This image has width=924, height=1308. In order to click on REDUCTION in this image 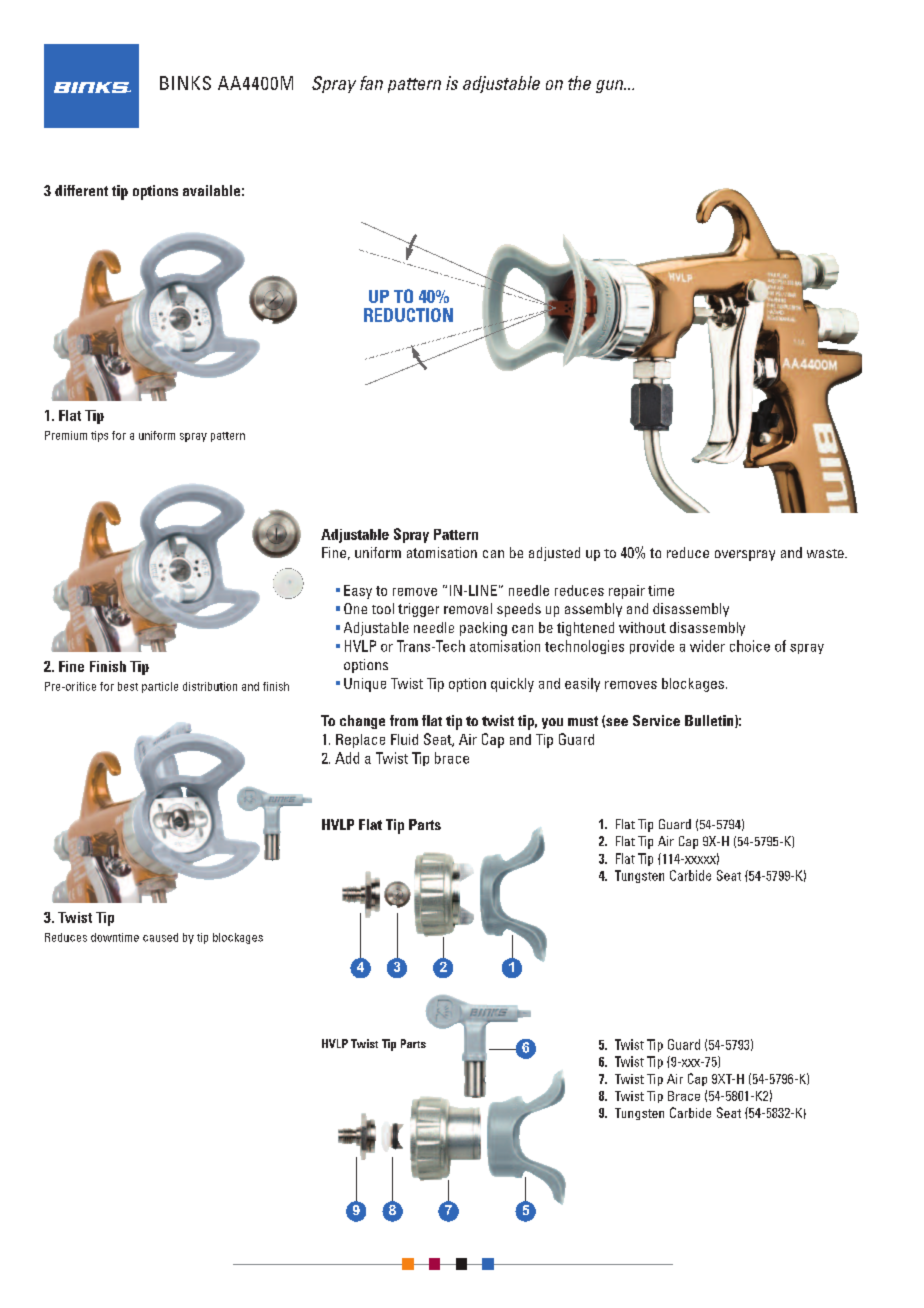, I will do `click(408, 315)`.
